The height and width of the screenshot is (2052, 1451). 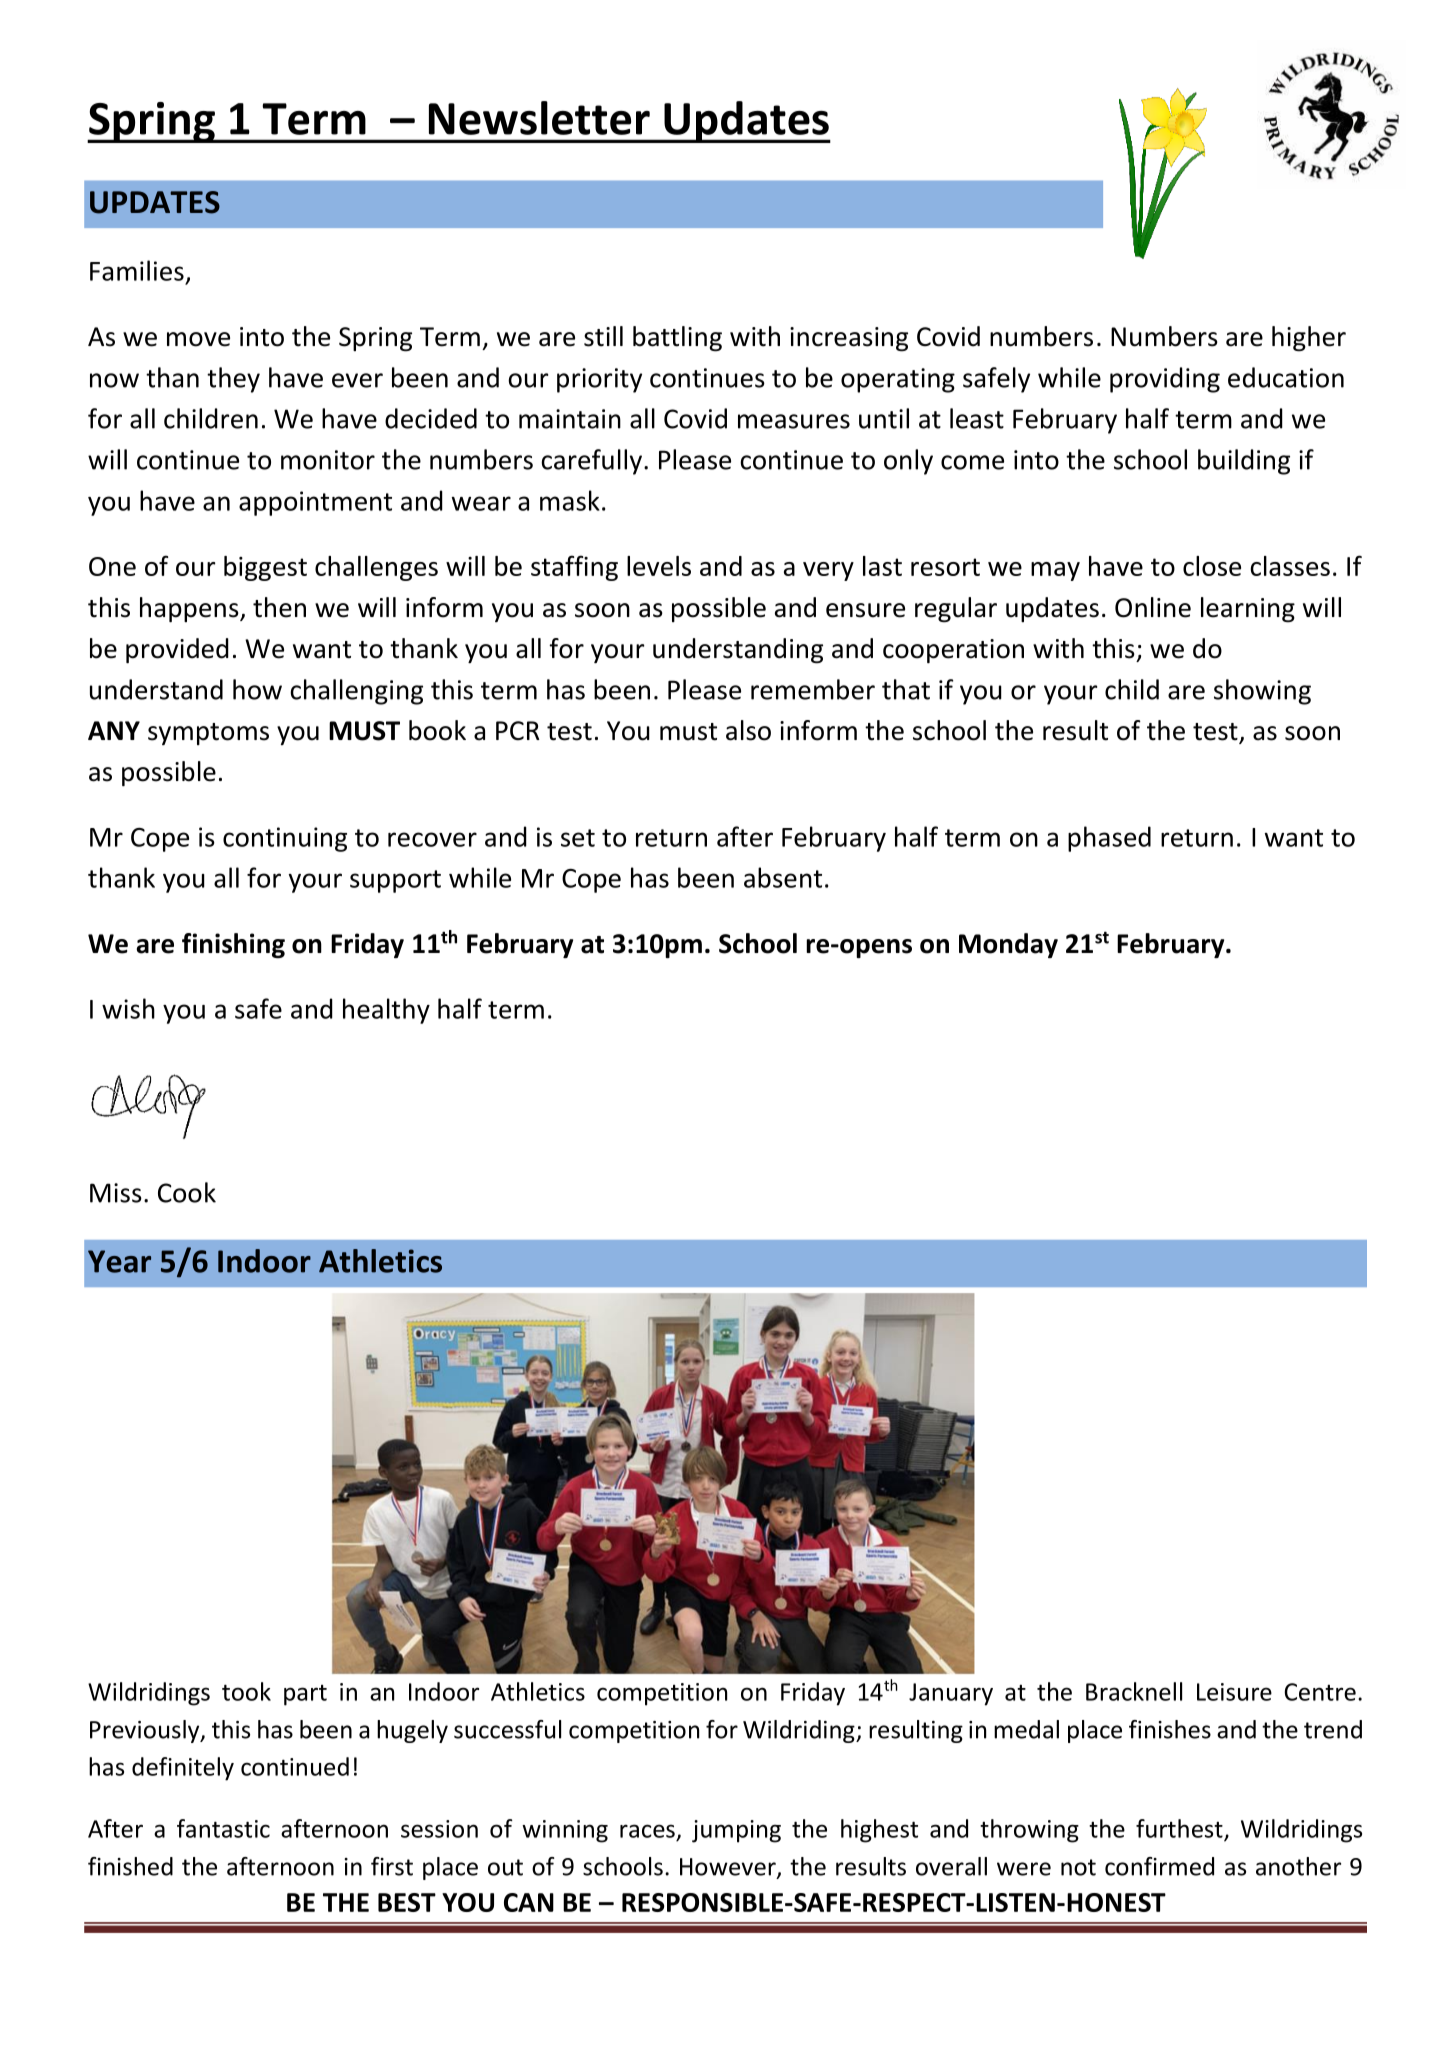 What do you see at coordinates (233, 946) in the screenshot?
I see `finishing` at bounding box center [233, 946].
